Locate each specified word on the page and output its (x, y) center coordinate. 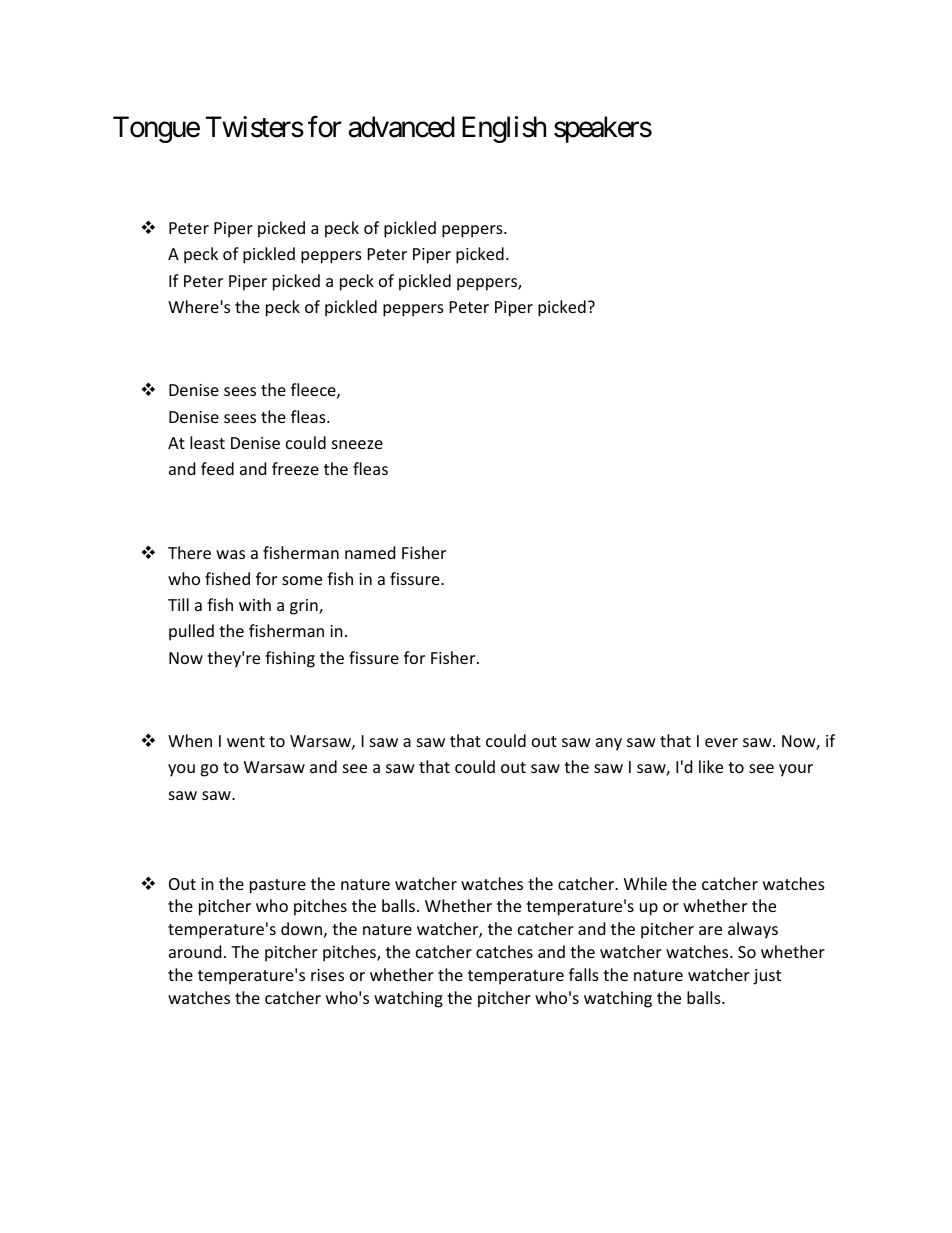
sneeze (357, 444)
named (370, 552)
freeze (295, 468)
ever (721, 742)
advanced (401, 127)
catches (504, 951)
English (504, 129)
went (246, 741)
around (195, 951)
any (609, 744)
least (207, 442)
